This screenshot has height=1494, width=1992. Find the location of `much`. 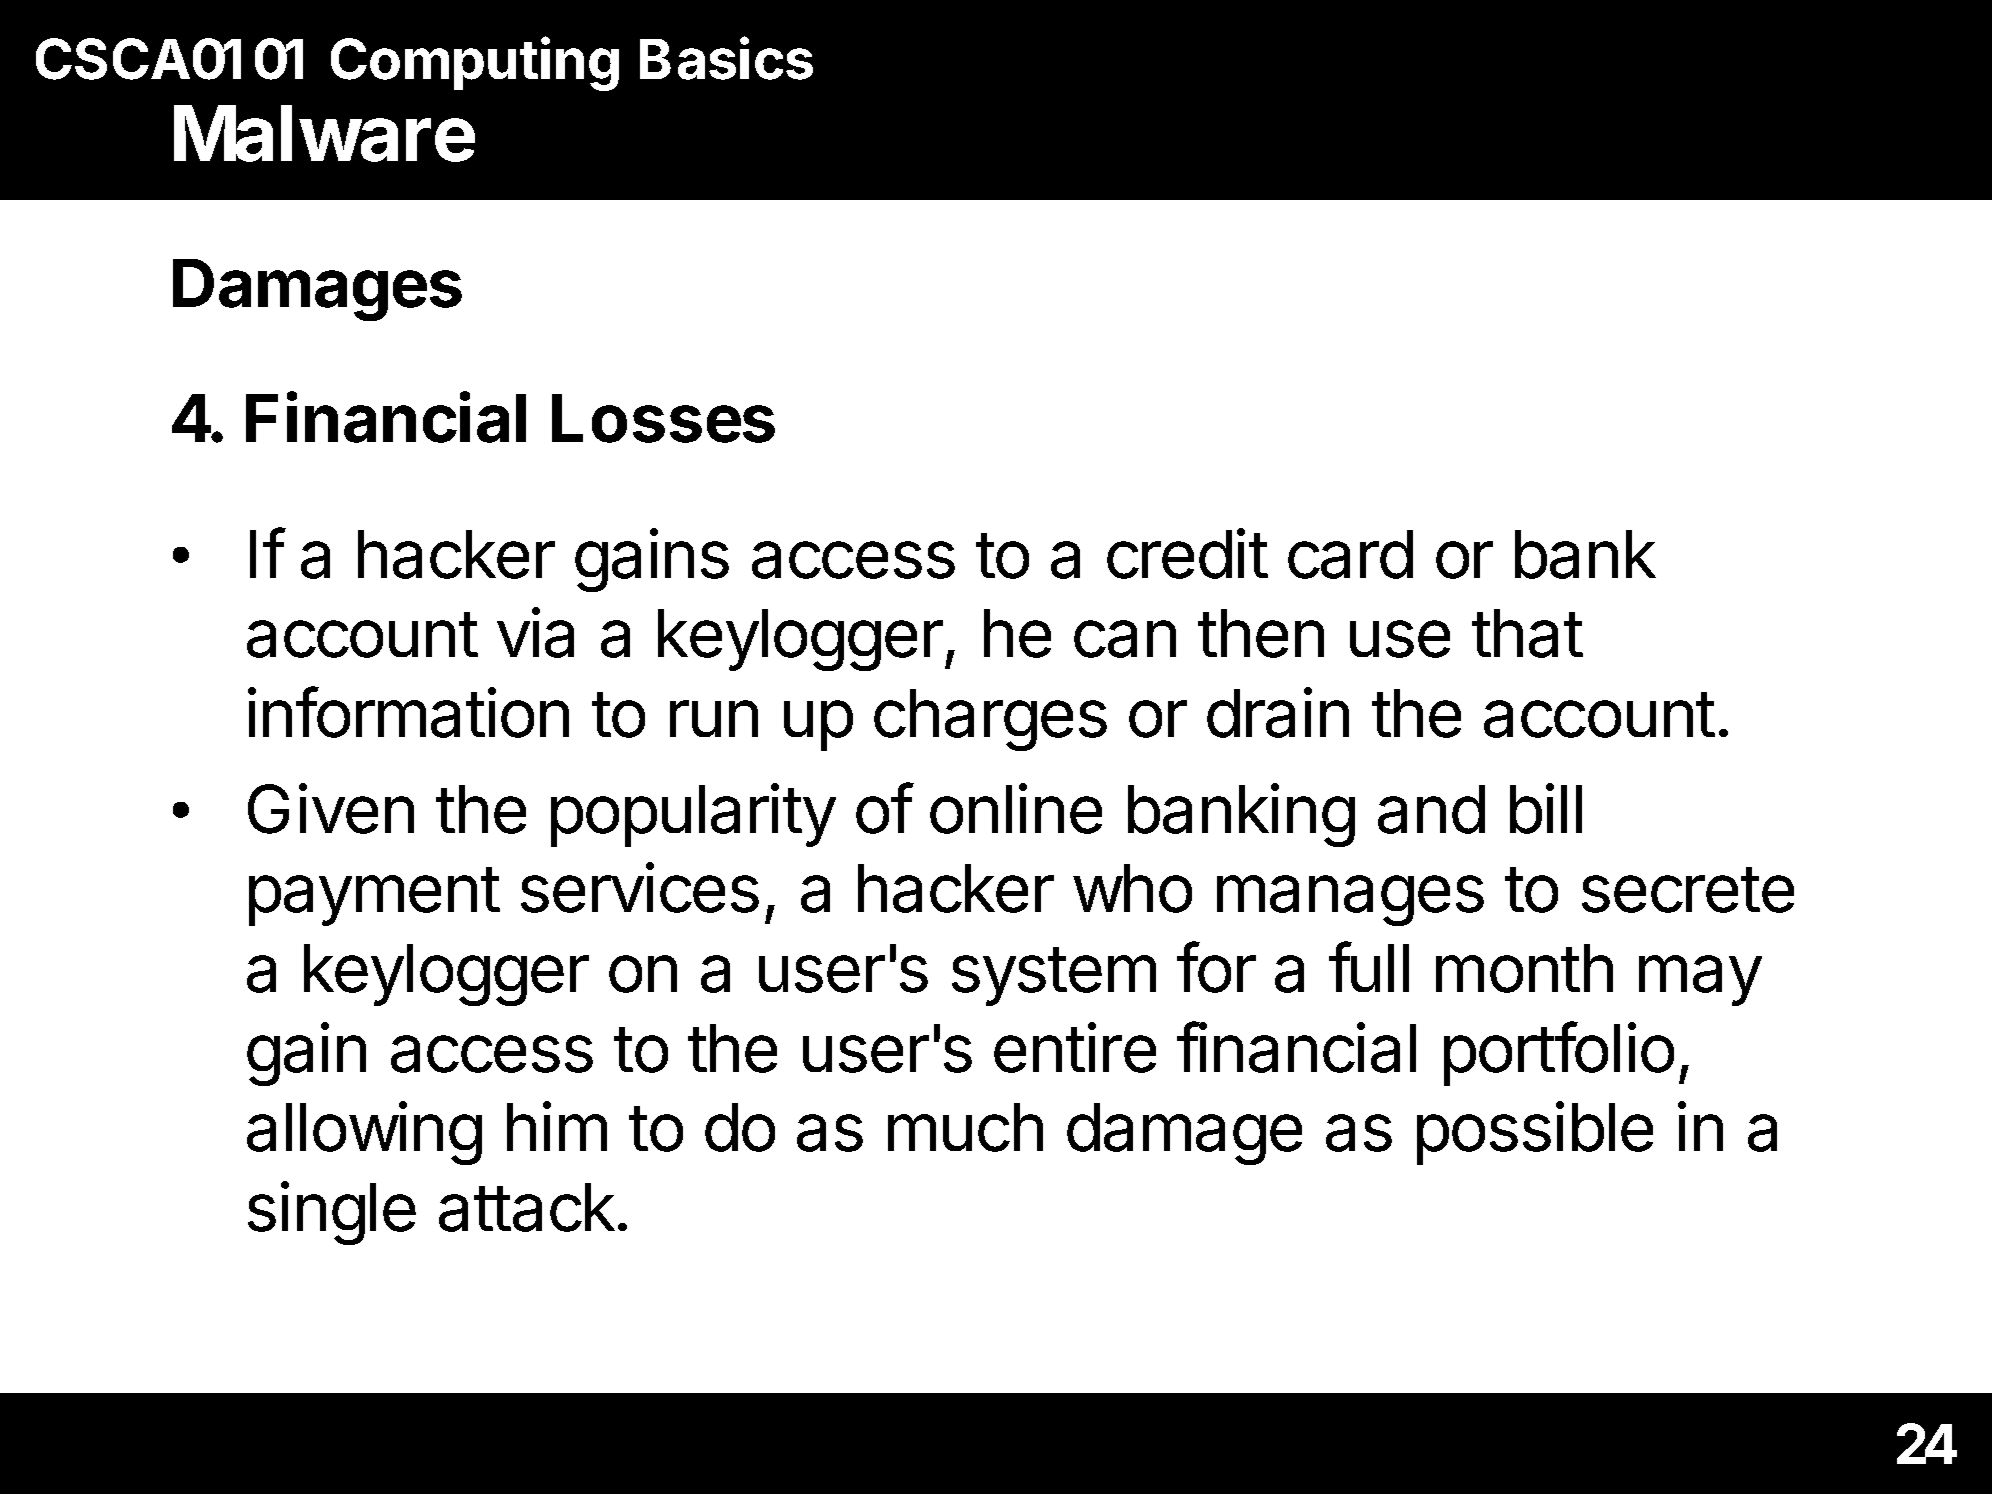

much is located at coordinates (965, 1127).
